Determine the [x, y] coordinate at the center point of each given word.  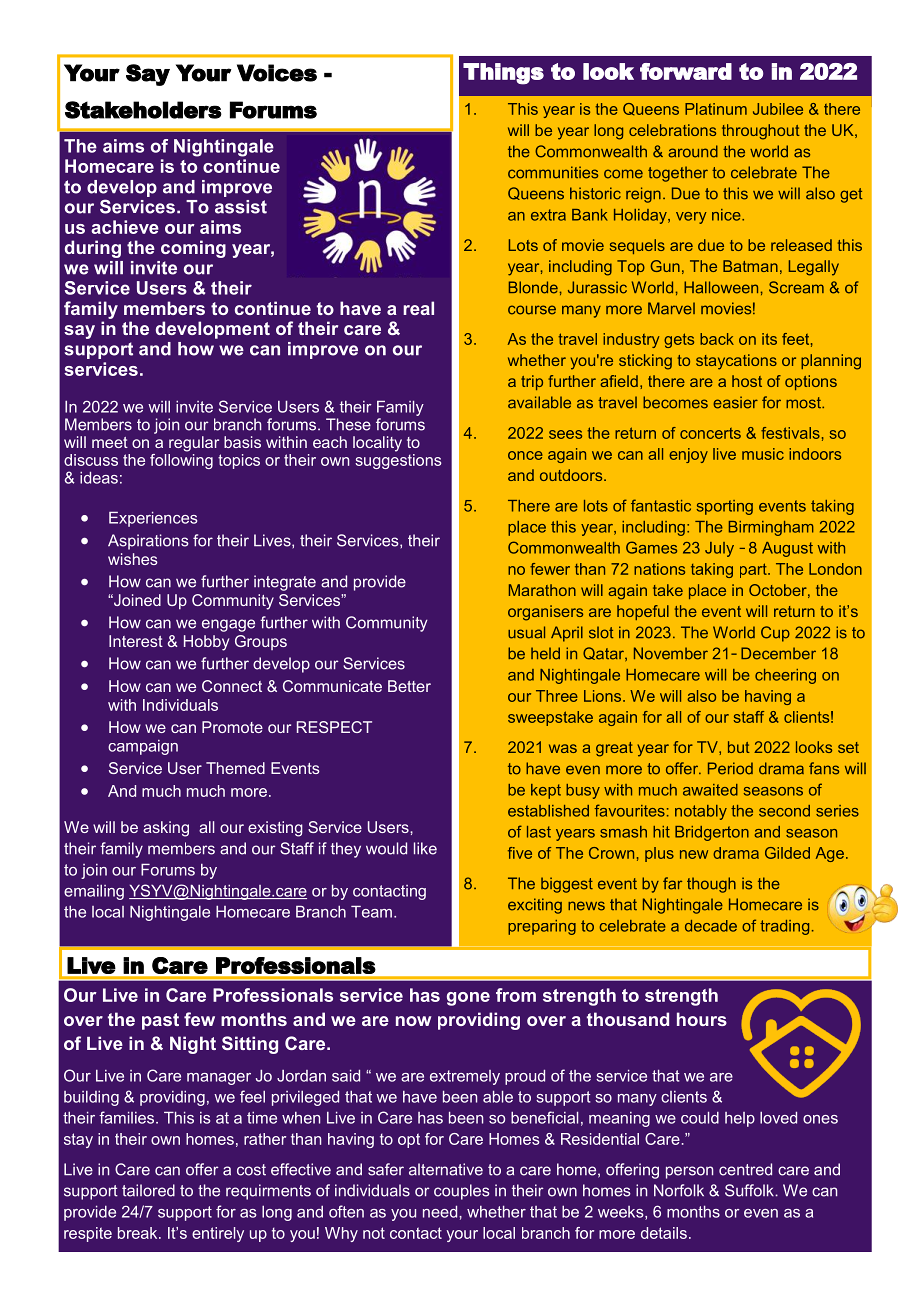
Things [503, 74]
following [181, 460]
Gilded [787, 853]
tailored [148, 1190]
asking [166, 829]
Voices [277, 73]
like [425, 848]
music [763, 454]
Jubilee [778, 109]
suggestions [398, 460]
